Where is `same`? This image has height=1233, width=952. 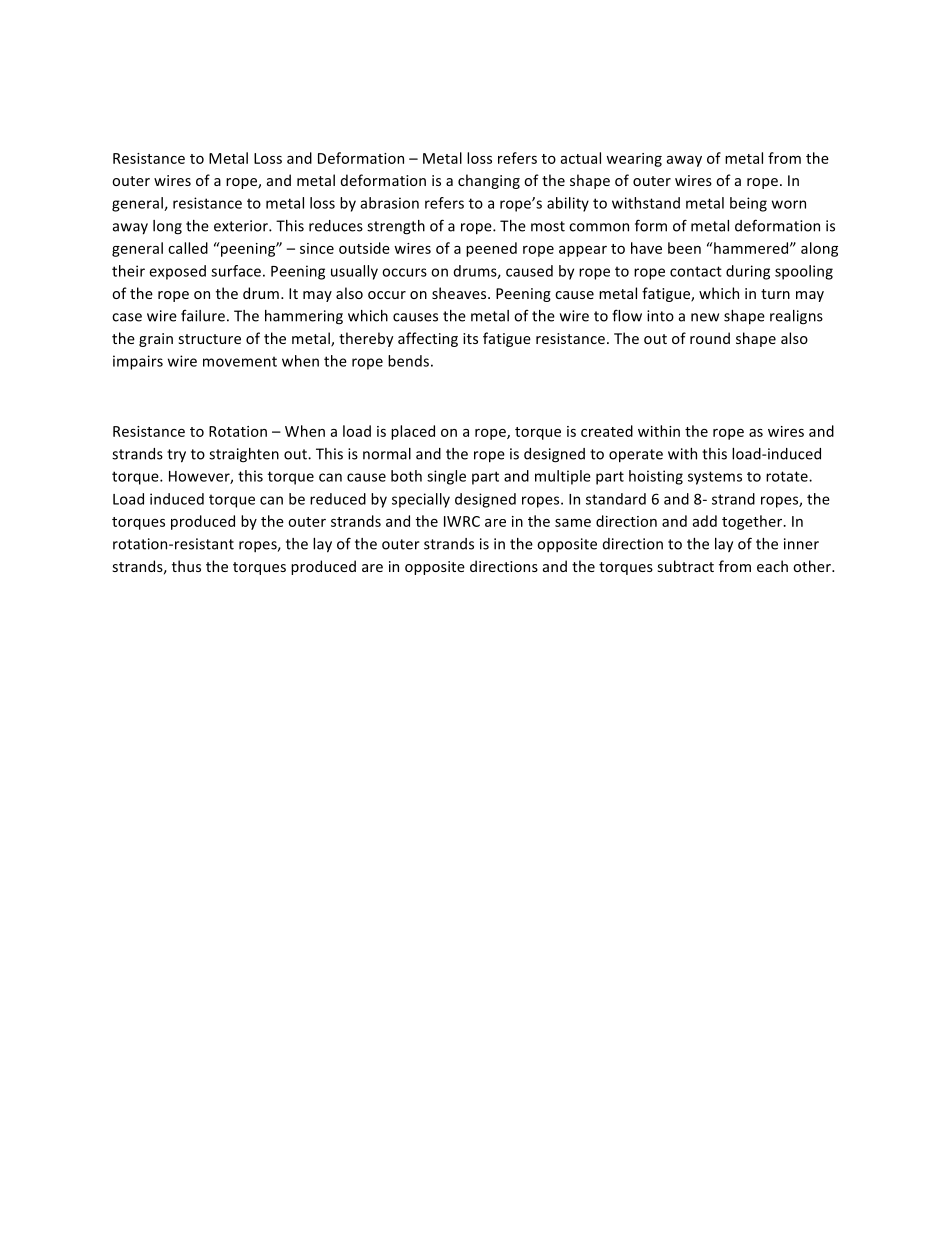
same is located at coordinates (573, 522).
